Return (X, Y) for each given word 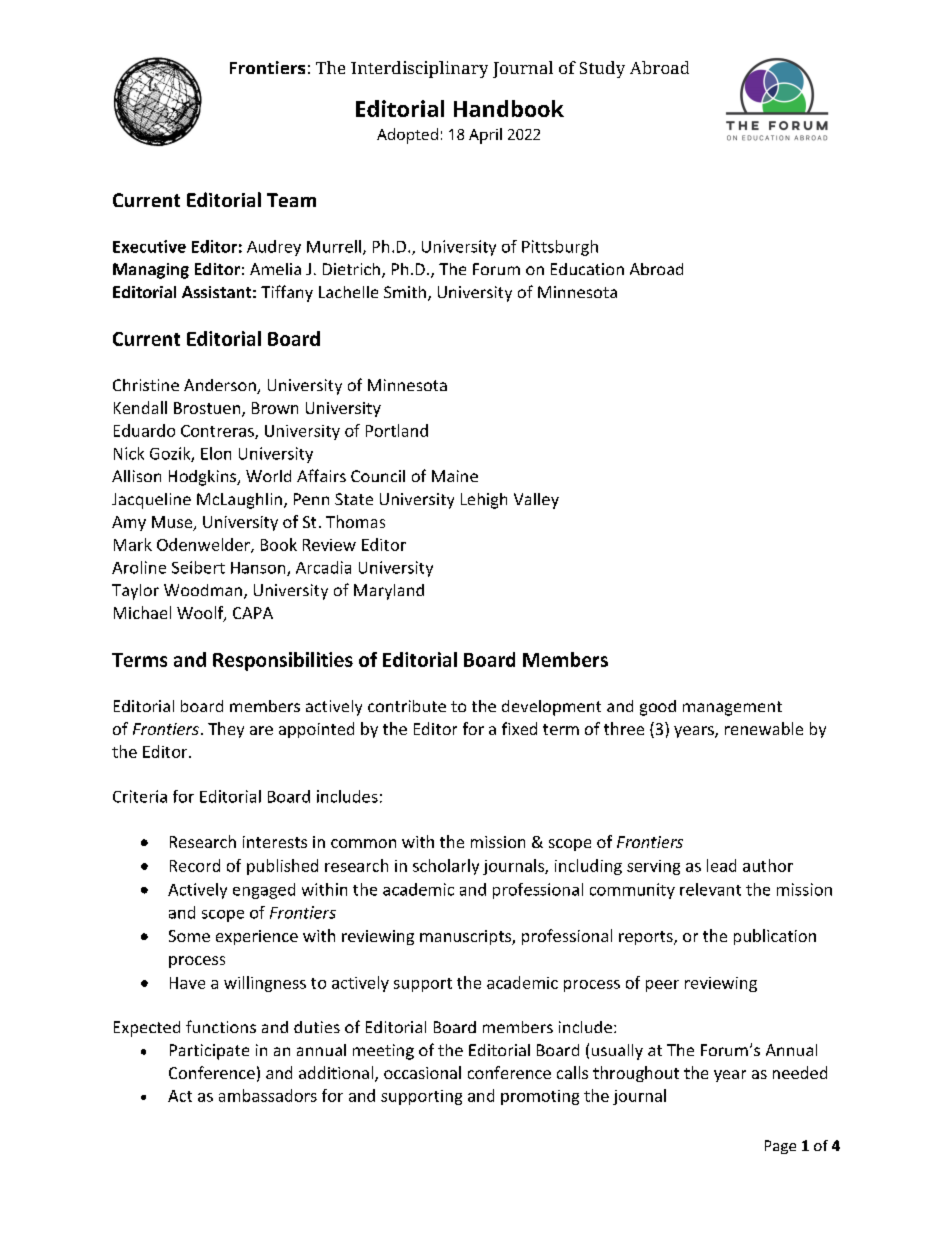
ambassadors (268, 1095)
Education (587, 269)
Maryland (389, 592)
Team (291, 200)
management (732, 708)
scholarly (446, 867)
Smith (405, 292)
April (485, 136)
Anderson (221, 386)
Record (195, 865)
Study (602, 69)
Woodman (203, 590)
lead (721, 865)
